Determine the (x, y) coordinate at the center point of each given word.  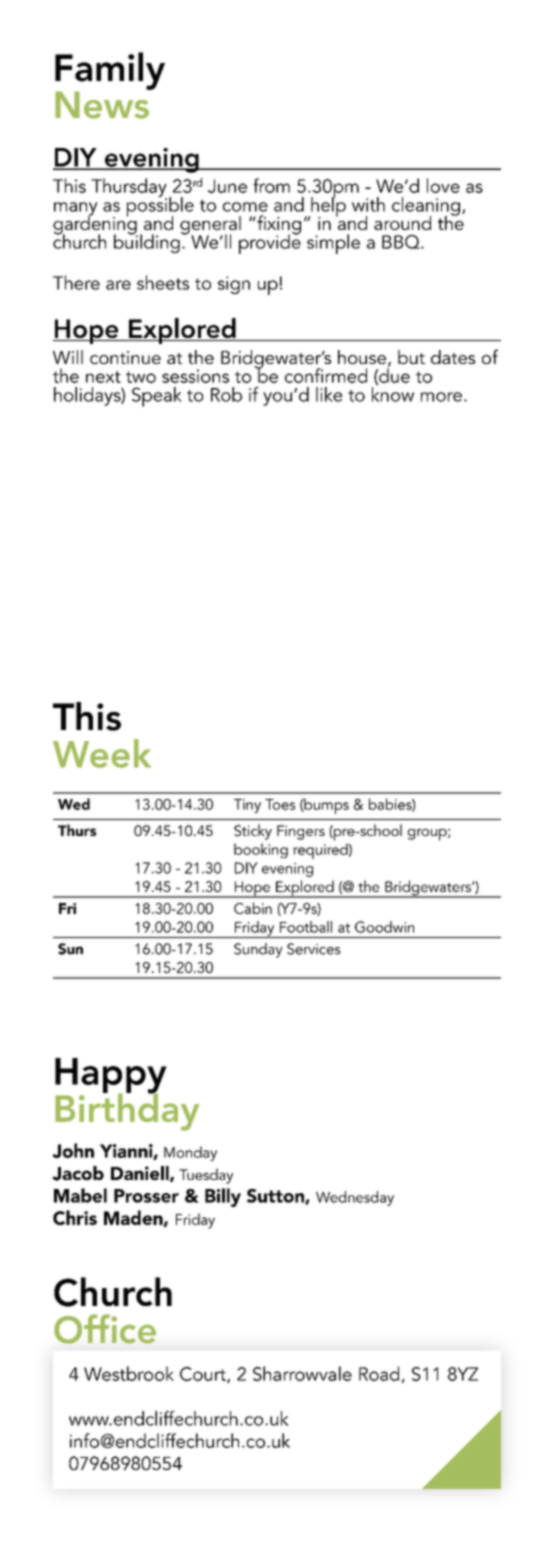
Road (379, 1373)
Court (204, 1375)
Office (105, 1329)
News (103, 104)
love (443, 185)
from (271, 185)
